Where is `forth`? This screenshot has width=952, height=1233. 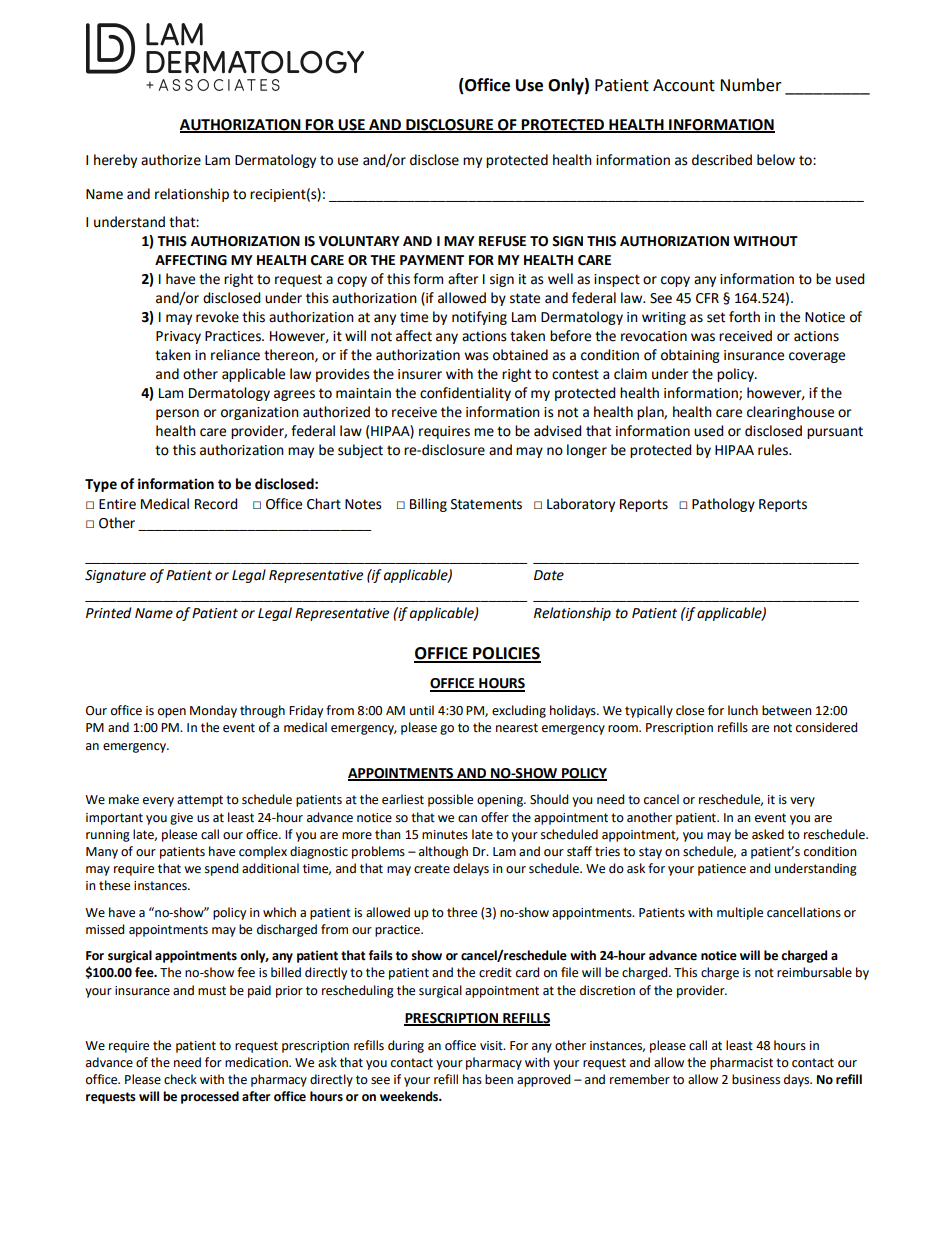
forth is located at coordinates (744, 317).
